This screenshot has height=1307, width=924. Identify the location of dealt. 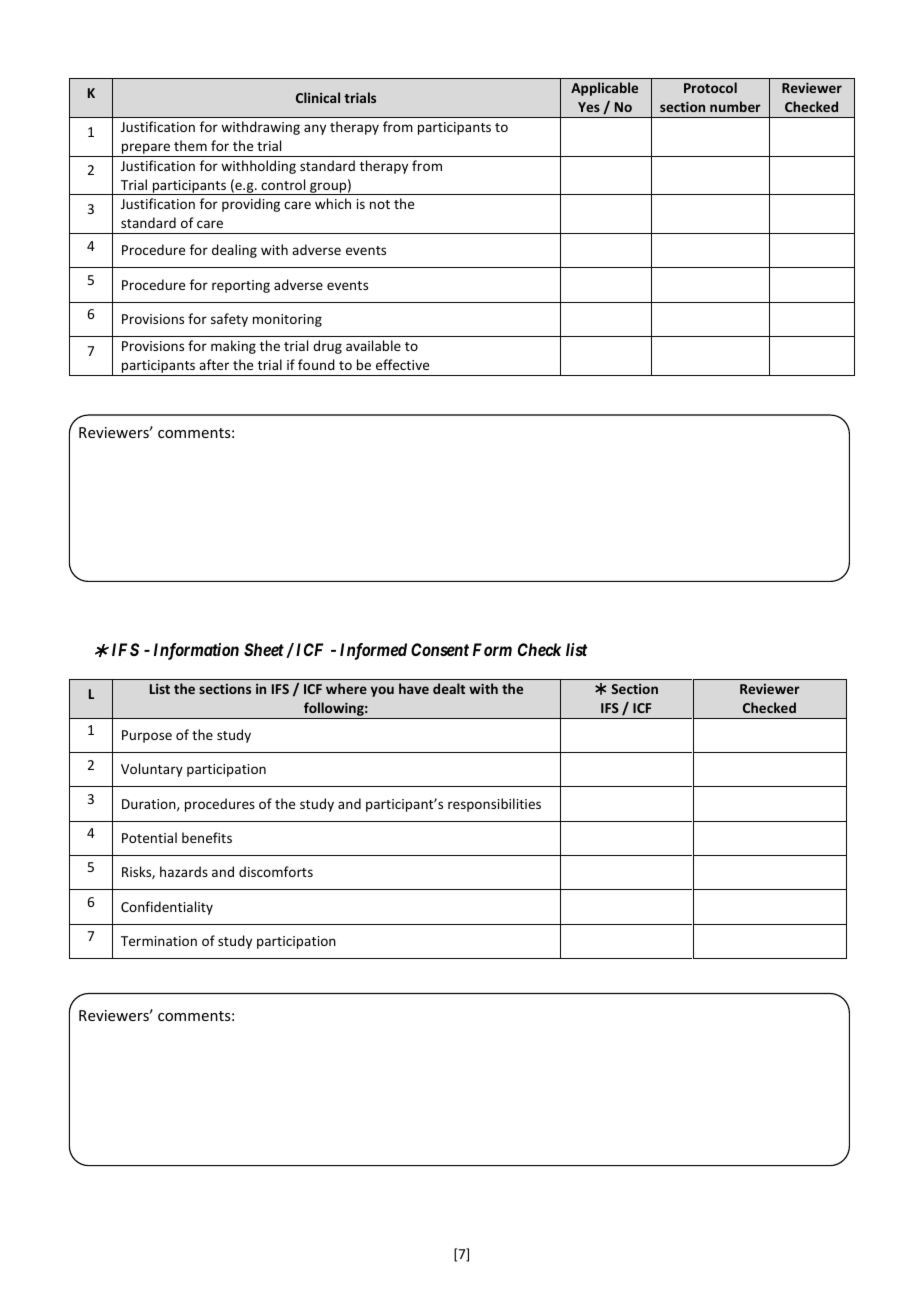
(449, 688).
